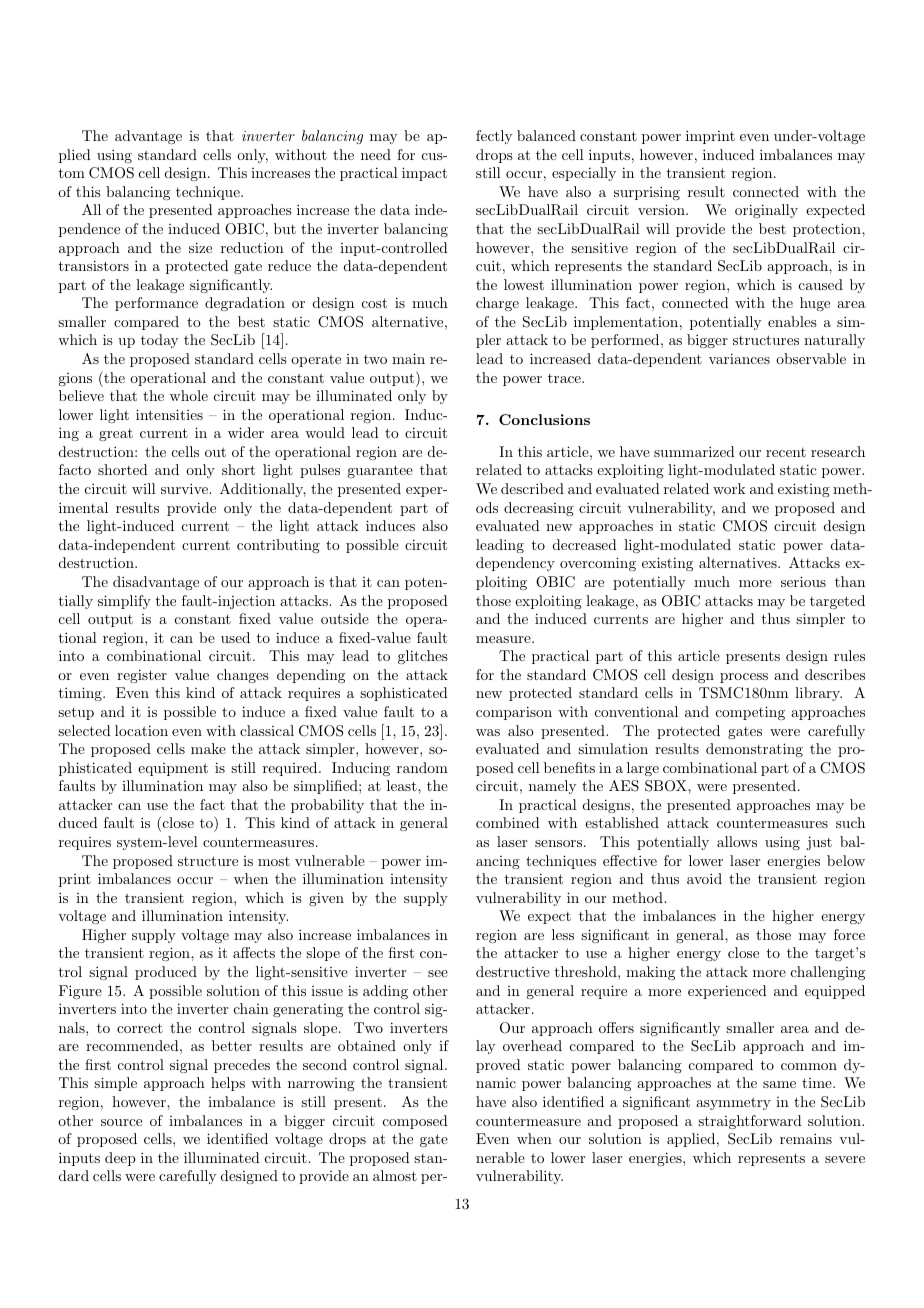 This screenshot has width=924, height=1308. I want to click on avoid, so click(704, 878).
